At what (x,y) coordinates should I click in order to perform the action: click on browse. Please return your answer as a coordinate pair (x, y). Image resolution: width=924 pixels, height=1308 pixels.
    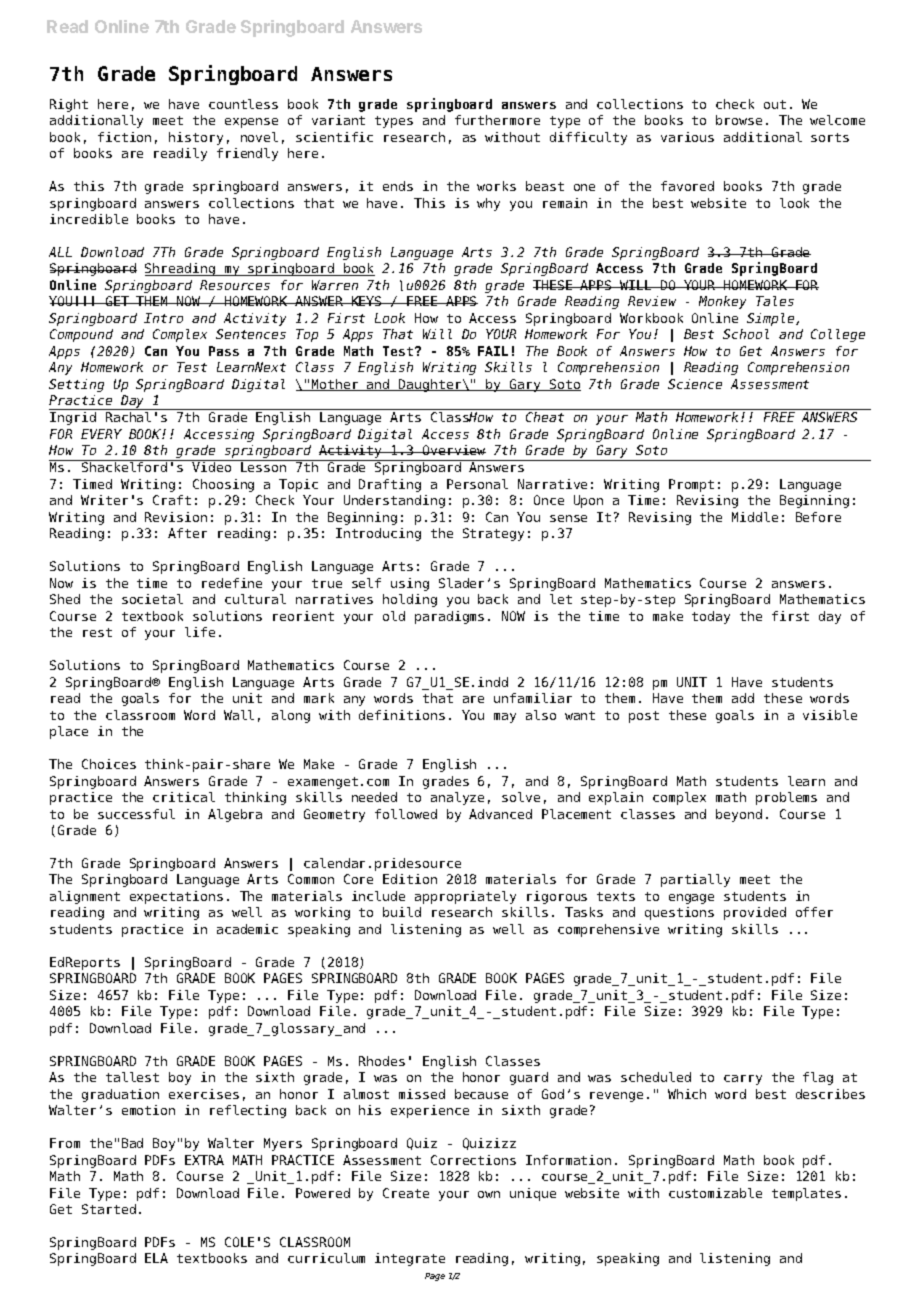
    Looking at the image, I should click on (739, 120).
